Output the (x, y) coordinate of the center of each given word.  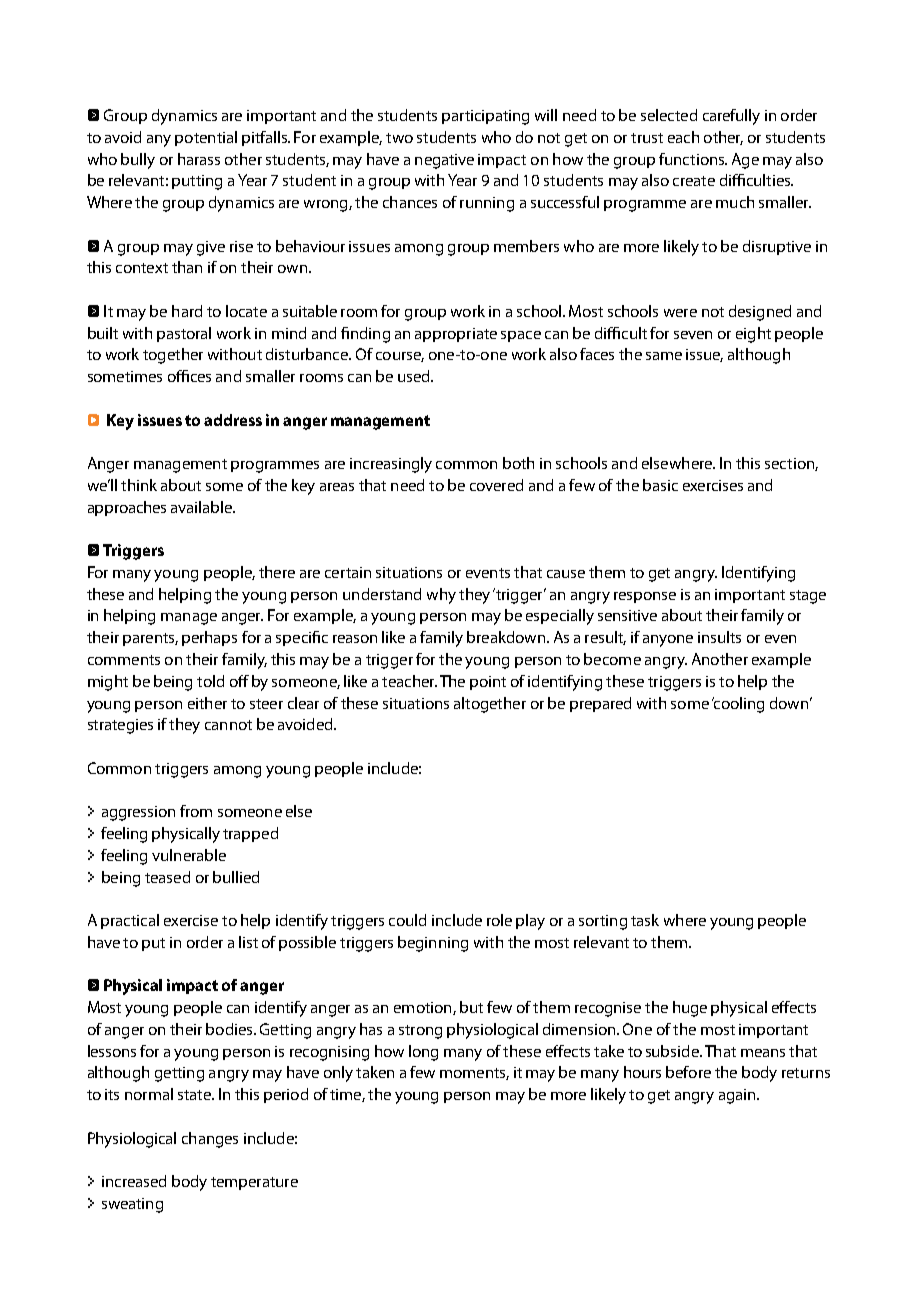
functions (693, 159)
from (196, 811)
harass (199, 159)
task (645, 920)
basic (660, 485)
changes (210, 1140)
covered (496, 485)
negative (444, 161)
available (203, 507)
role (499, 920)
